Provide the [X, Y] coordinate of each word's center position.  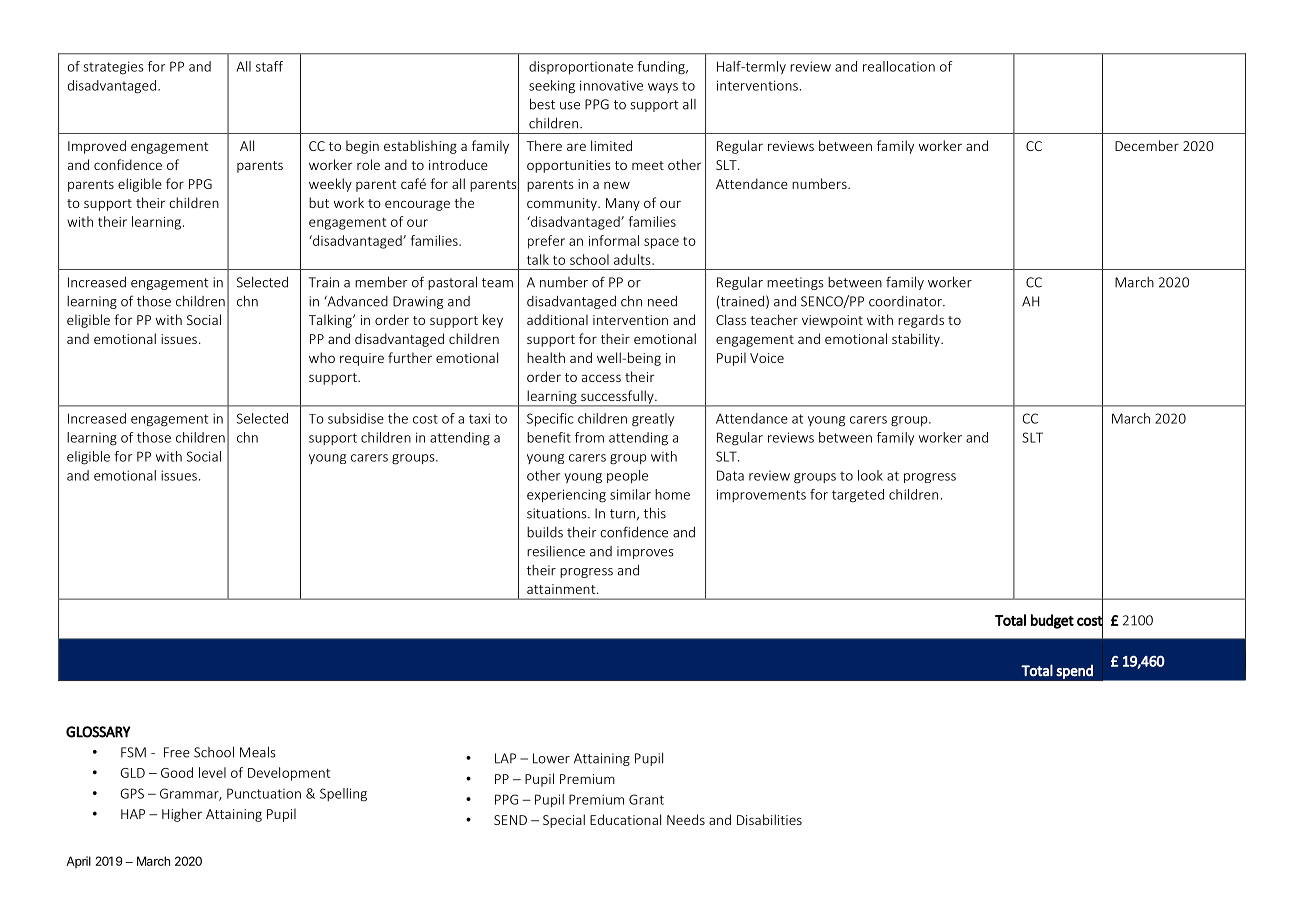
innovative [611, 85]
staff [269, 66]
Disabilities [769, 819]
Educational [625, 819]
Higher [182, 815]
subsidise [356, 418]
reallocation [899, 66]
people [627, 476]
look [870, 475]
